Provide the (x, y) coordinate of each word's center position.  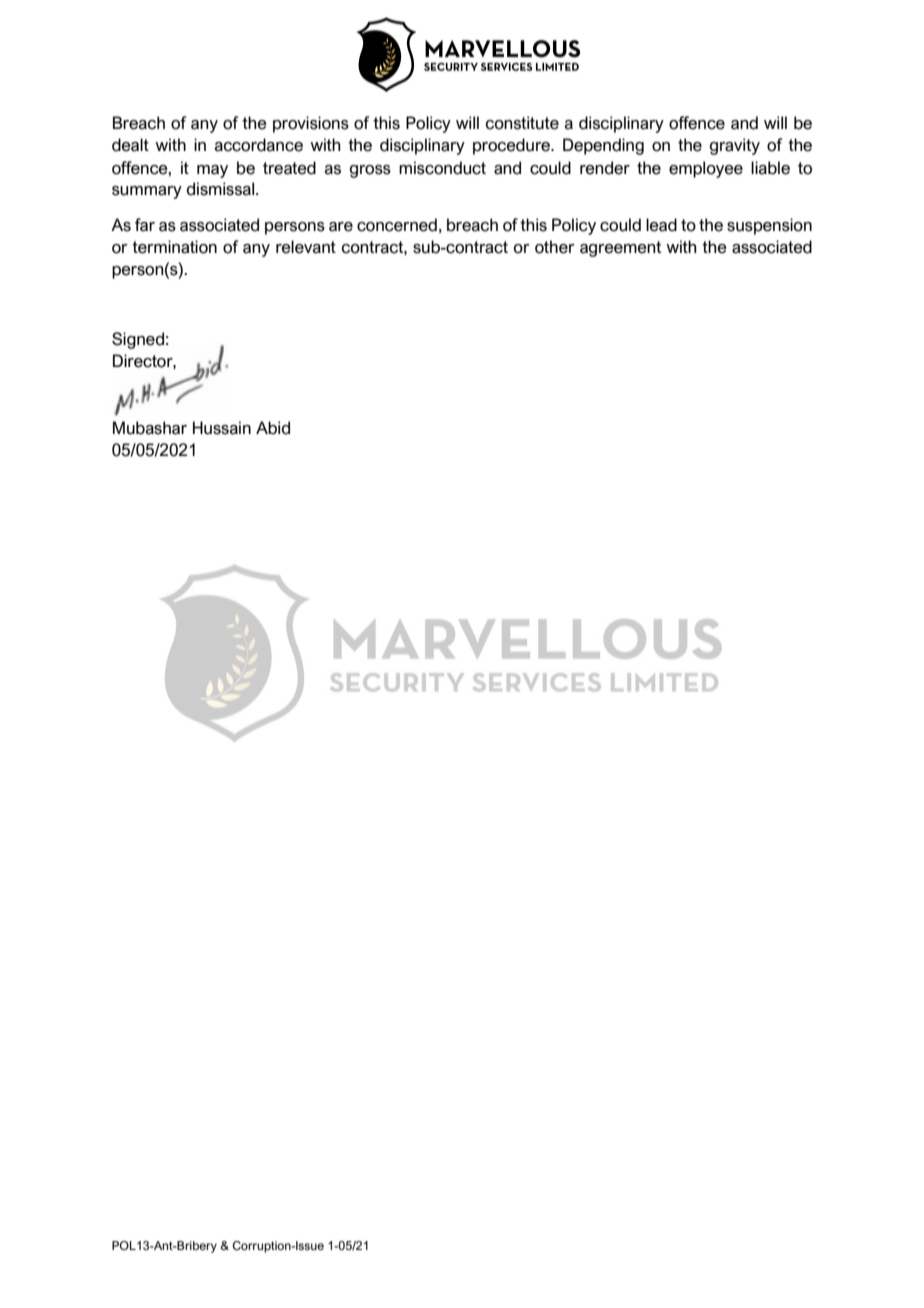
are (341, 227)
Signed (138, 340)
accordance (259, 145)
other (555, 247)
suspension (769, 226)
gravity (735, 146)
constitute (522, 123)
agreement (620, 249)
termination (174, 247)
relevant (306, 247)
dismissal (222, 189)
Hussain (222, 428)
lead (661, 225)
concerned (397, 225)
